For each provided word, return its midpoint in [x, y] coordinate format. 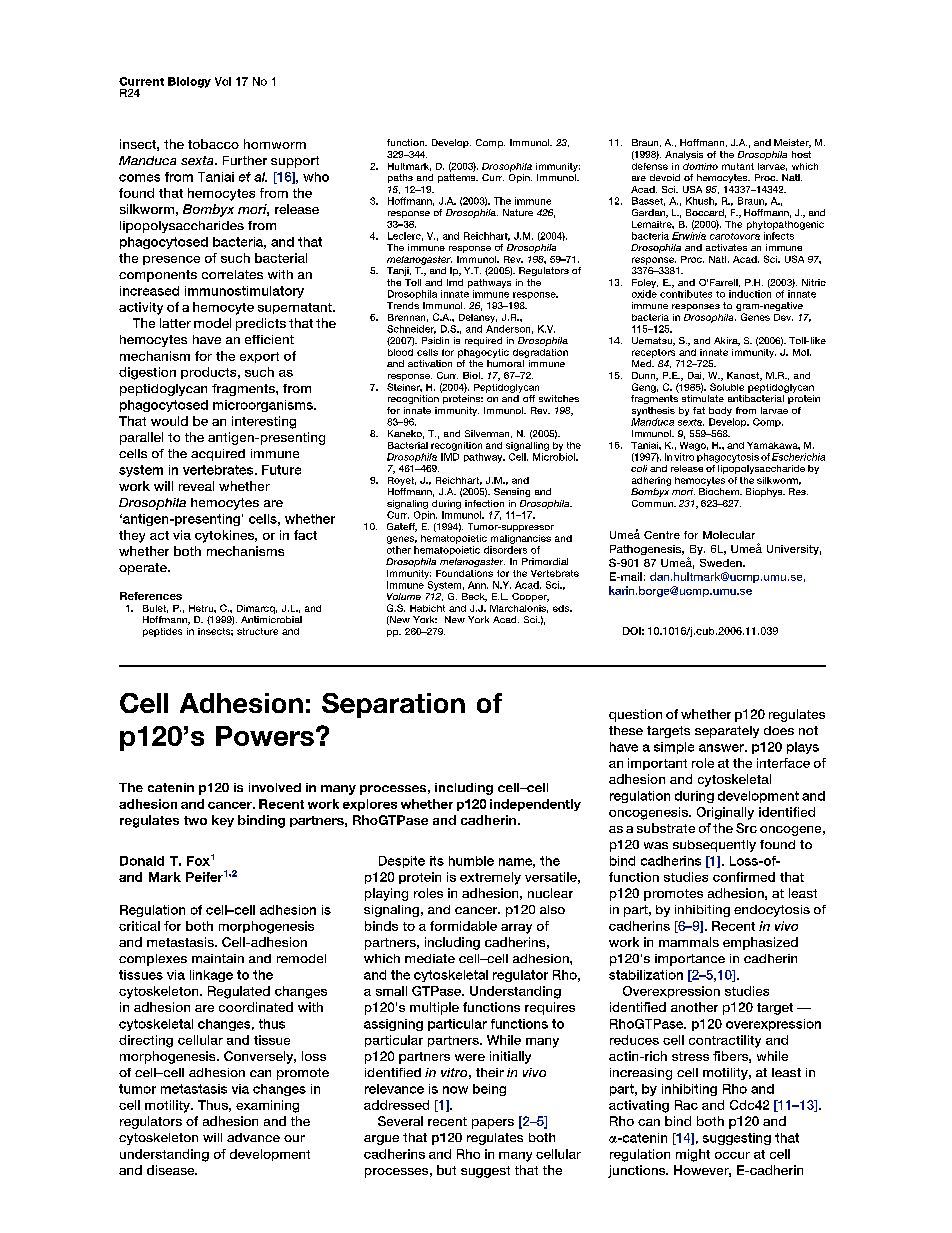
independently [535, 805]
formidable [463, 926]
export [259, 357]
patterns [458, 178]
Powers [265, 736]
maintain [218, 958]
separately [727, 732]
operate [144, 569]
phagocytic [483, 353]
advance [253, 1137]
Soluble [727, 387]
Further [245, 160]
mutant [738, 166]
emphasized [760, 943]
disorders [505, 550]
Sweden [722, 563]
